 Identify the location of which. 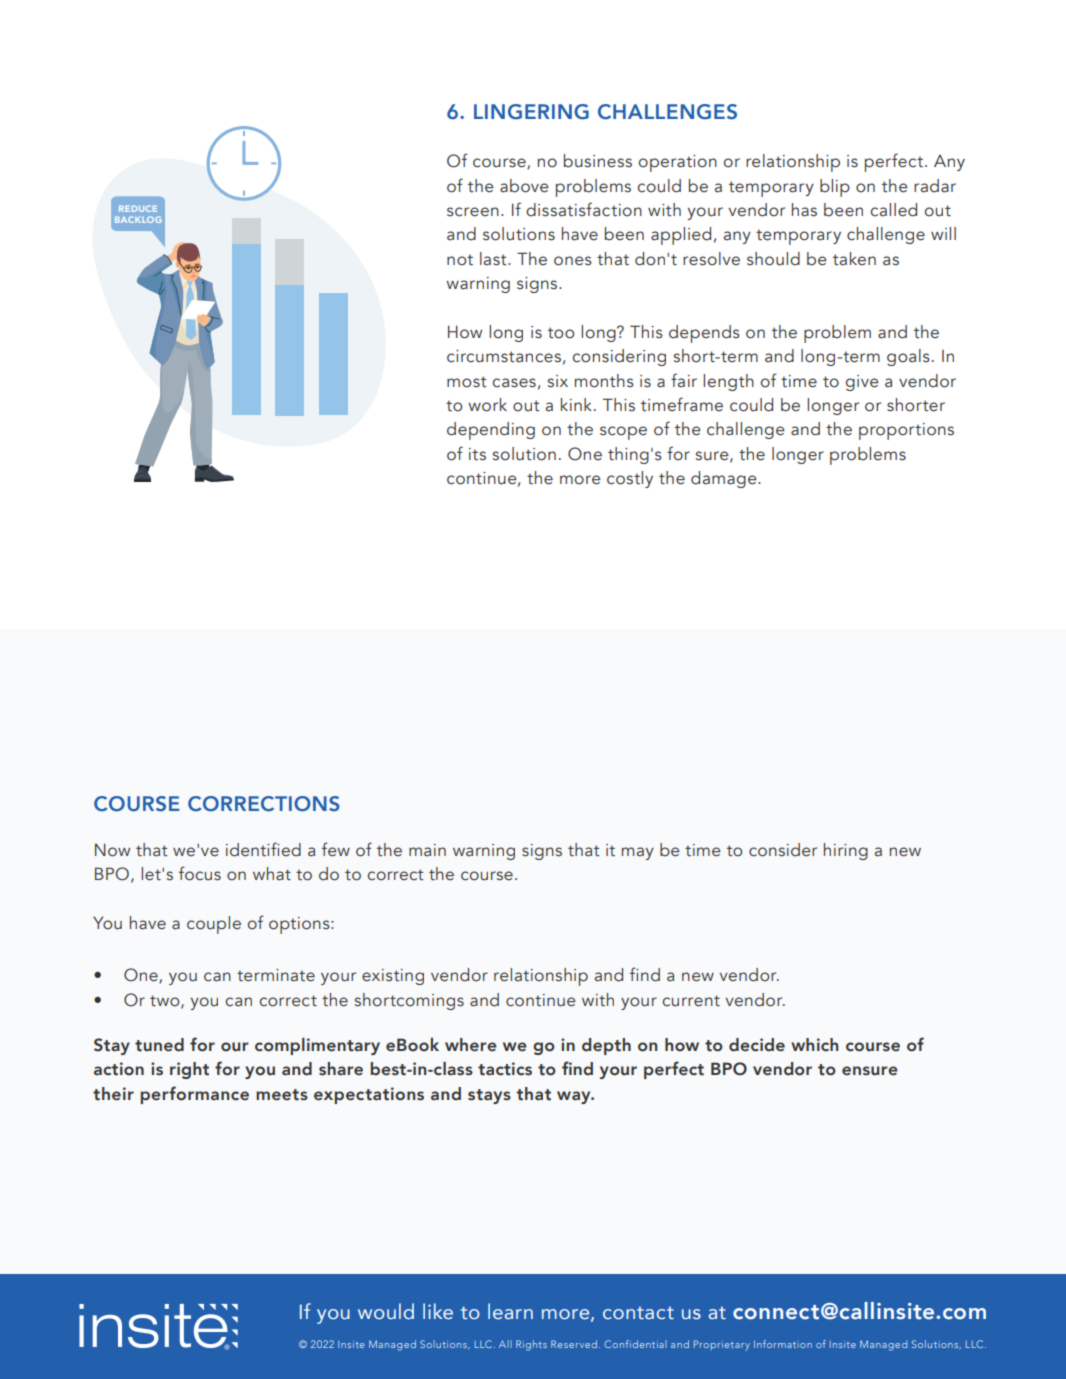
(814, 1045).
